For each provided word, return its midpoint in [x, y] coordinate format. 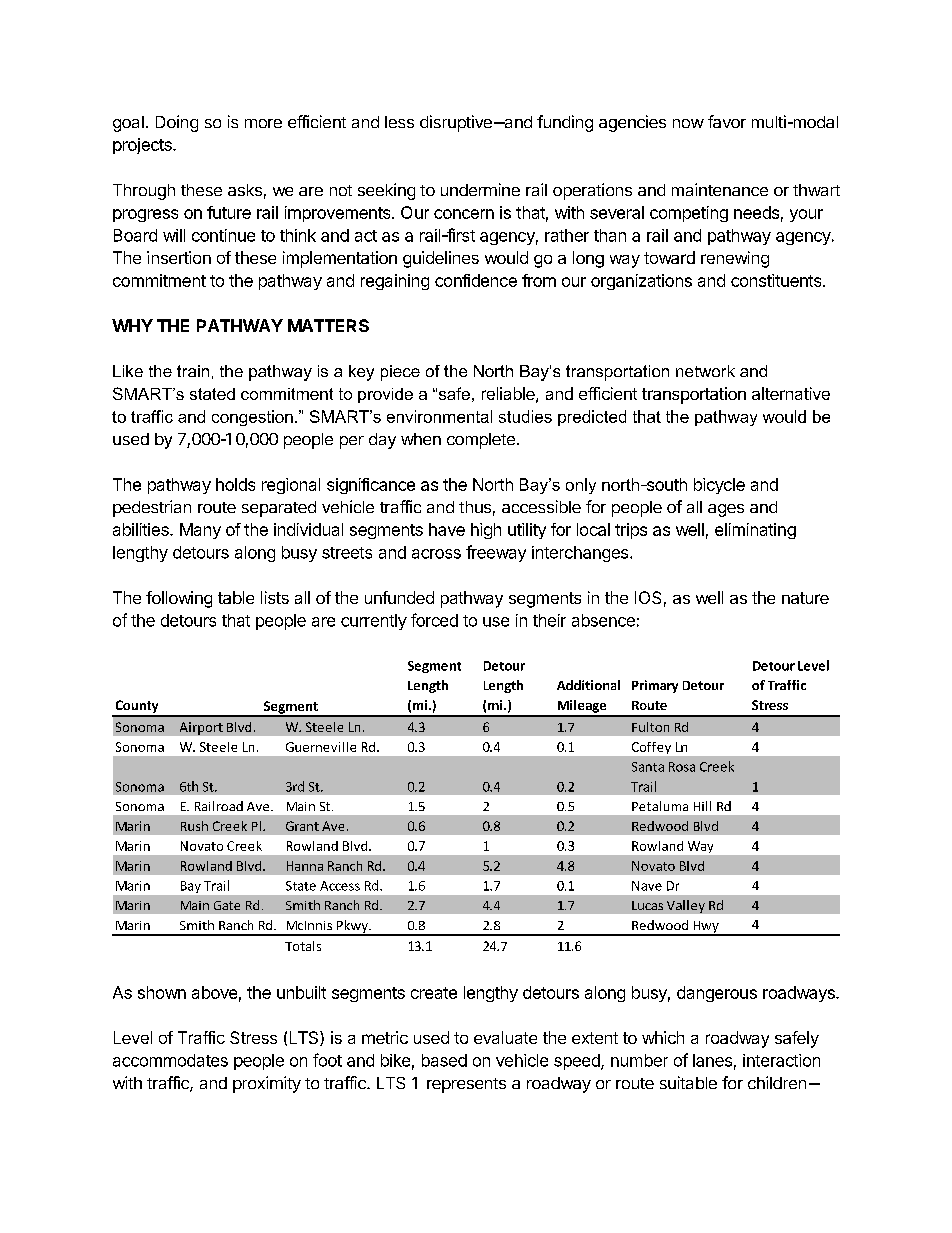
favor [727, 121]
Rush [194, 826]
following [179, 599]
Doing [177, 123]
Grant [302, 826]
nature [805, 598]
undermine [480, 189]
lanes [712, 1060]
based [444, 1060]
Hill [702, 806]
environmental [439, 416]
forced [434, 620]
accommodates [170, 1060]
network [705, 371]
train [193, 371]
